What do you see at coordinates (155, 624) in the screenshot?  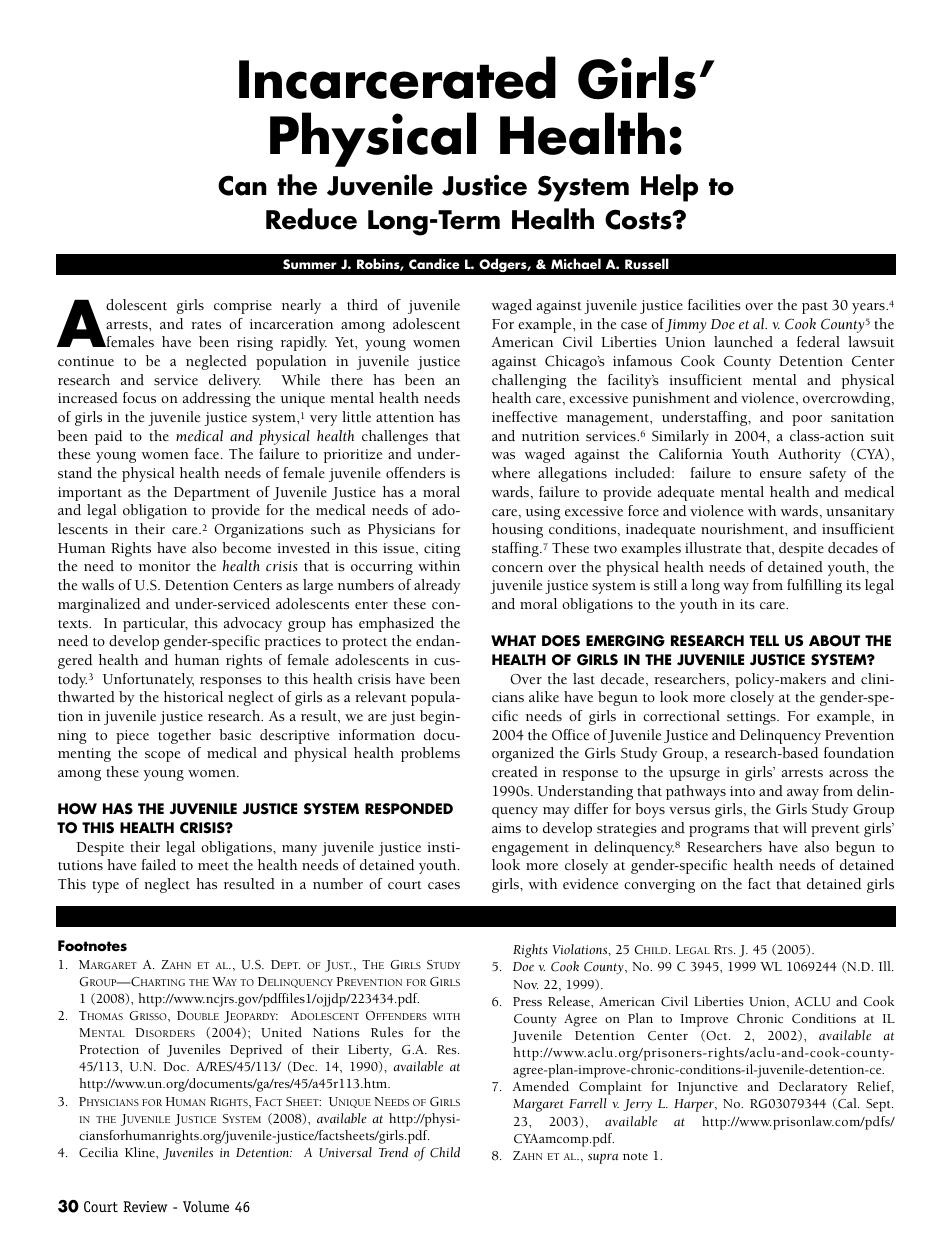 I see `particular` at bounding box center [155, 624].
